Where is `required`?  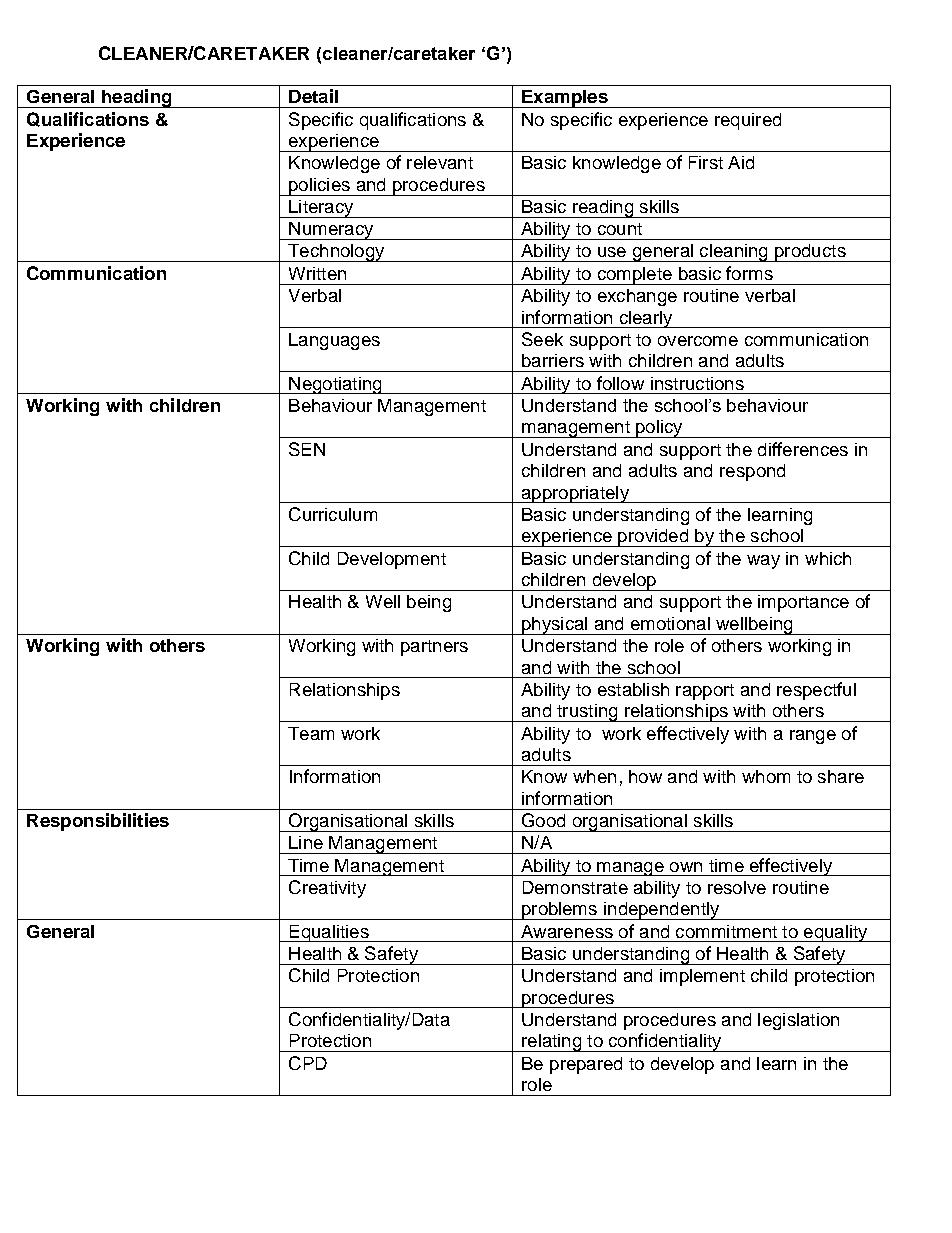
required is located at coordinates (748, 121).
